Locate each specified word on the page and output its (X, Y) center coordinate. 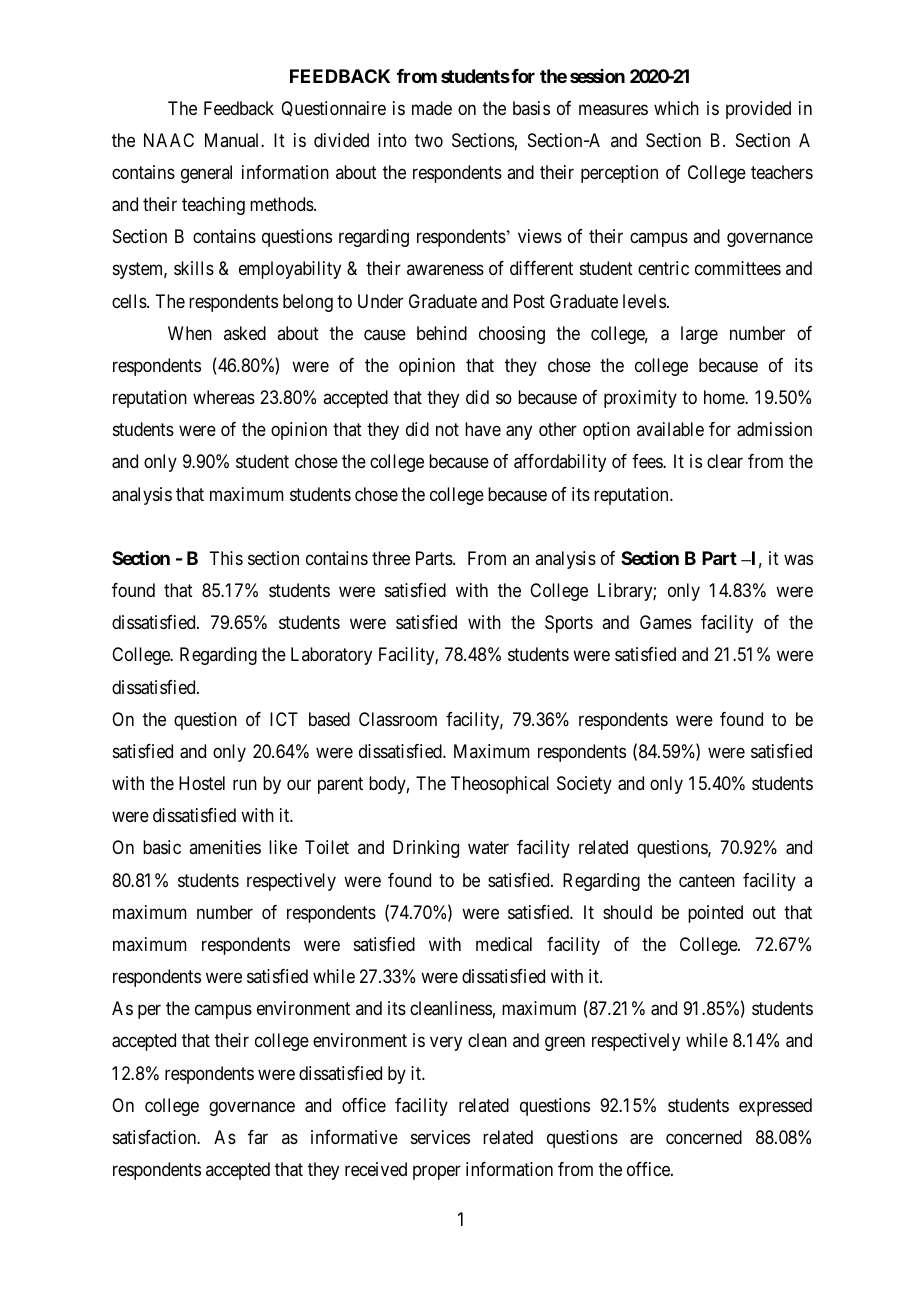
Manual (233, 140)
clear (725, 461)
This (226, 558)
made (432, 108)
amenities (225, 847)
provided (758, 110)
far (258, 1137)
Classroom (398, 719)
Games (666, 622)
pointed (715, 914)
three (391, 558)
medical (504, 944)
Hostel (202, 783)
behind (442, 333)
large (699, 335)
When (190, 333)
